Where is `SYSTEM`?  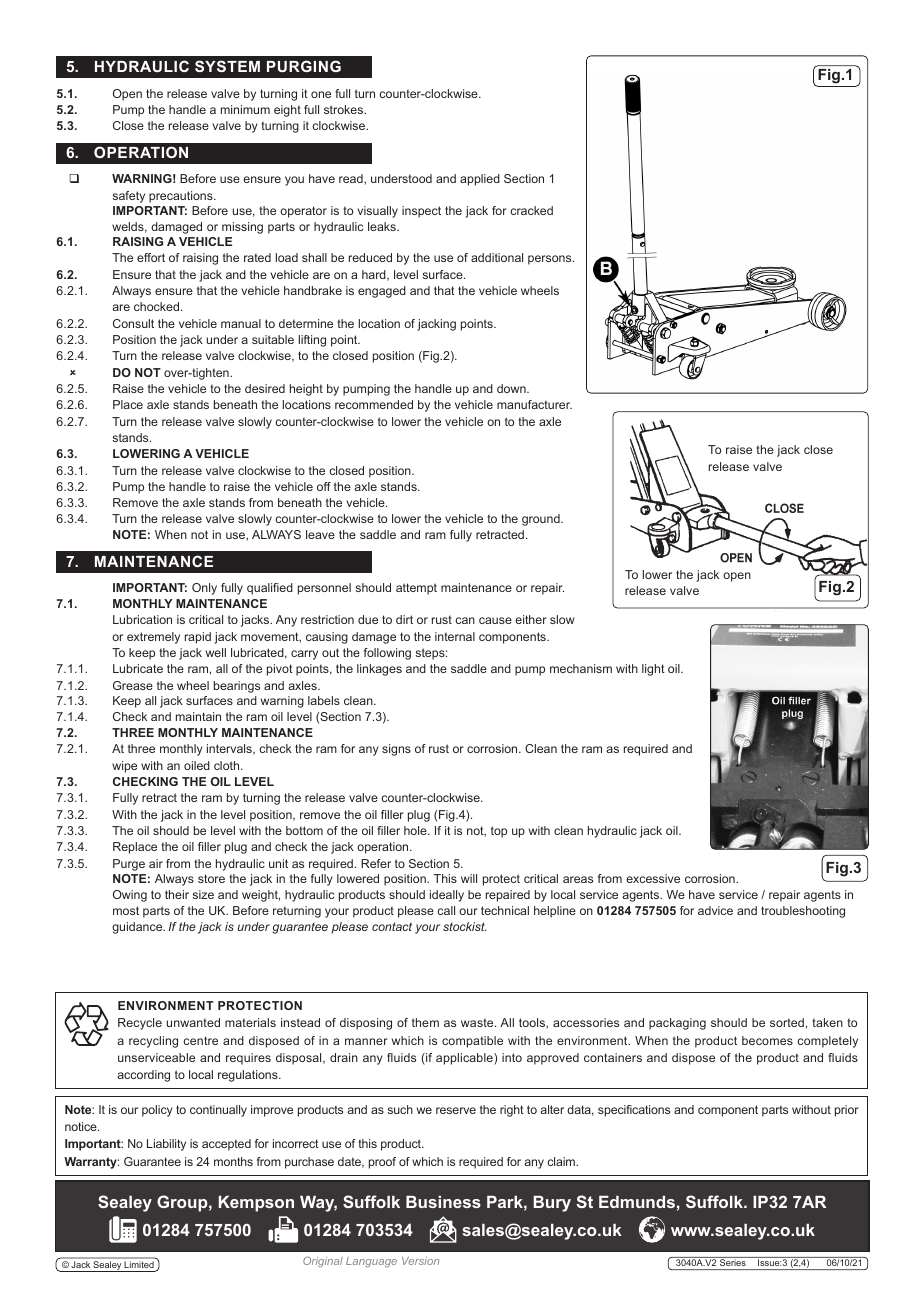
SYSTEM is located at coordinates (227, 66).
